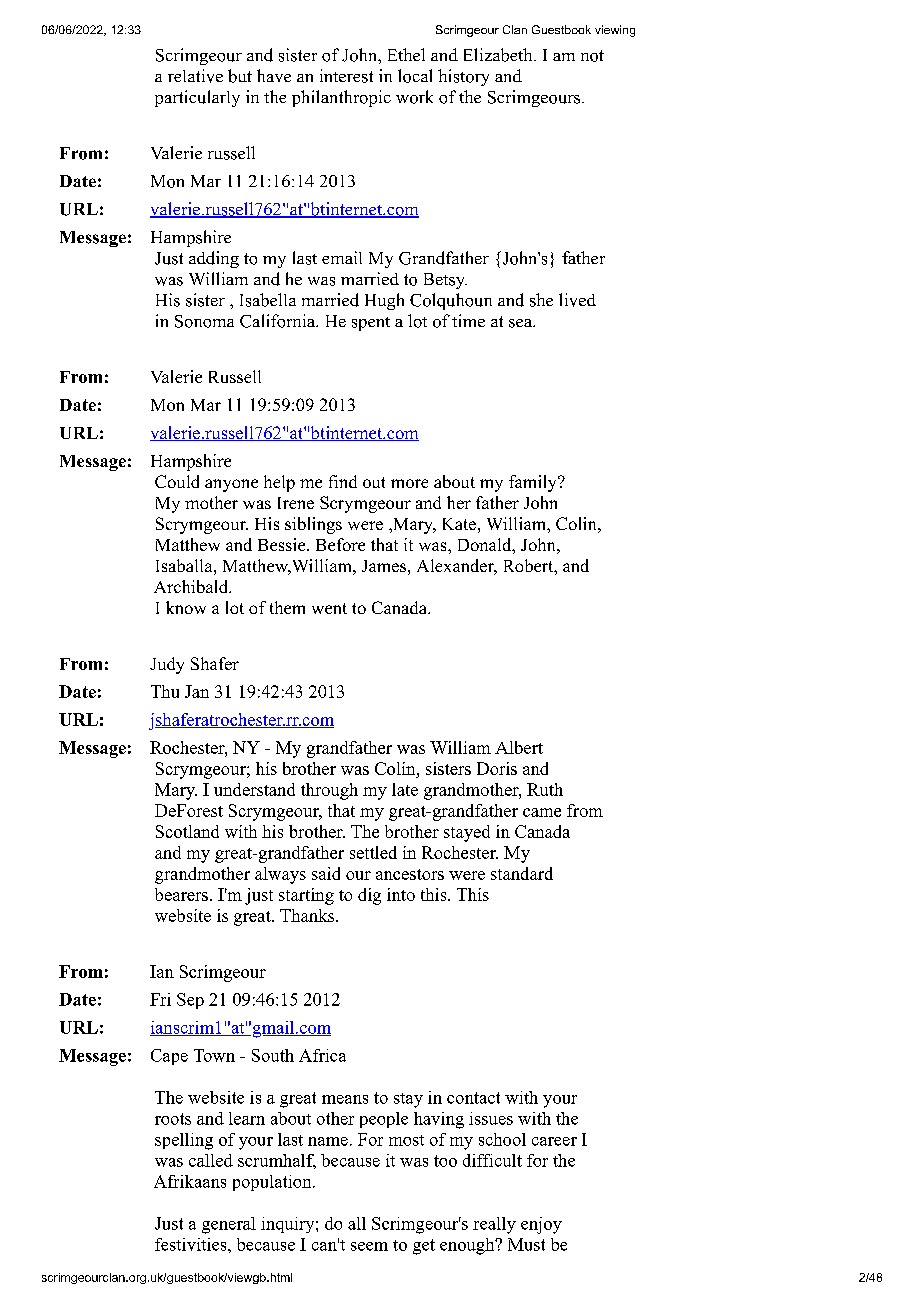 The image size is (924, 1308). I want to click on general, so click(229, 1225).
